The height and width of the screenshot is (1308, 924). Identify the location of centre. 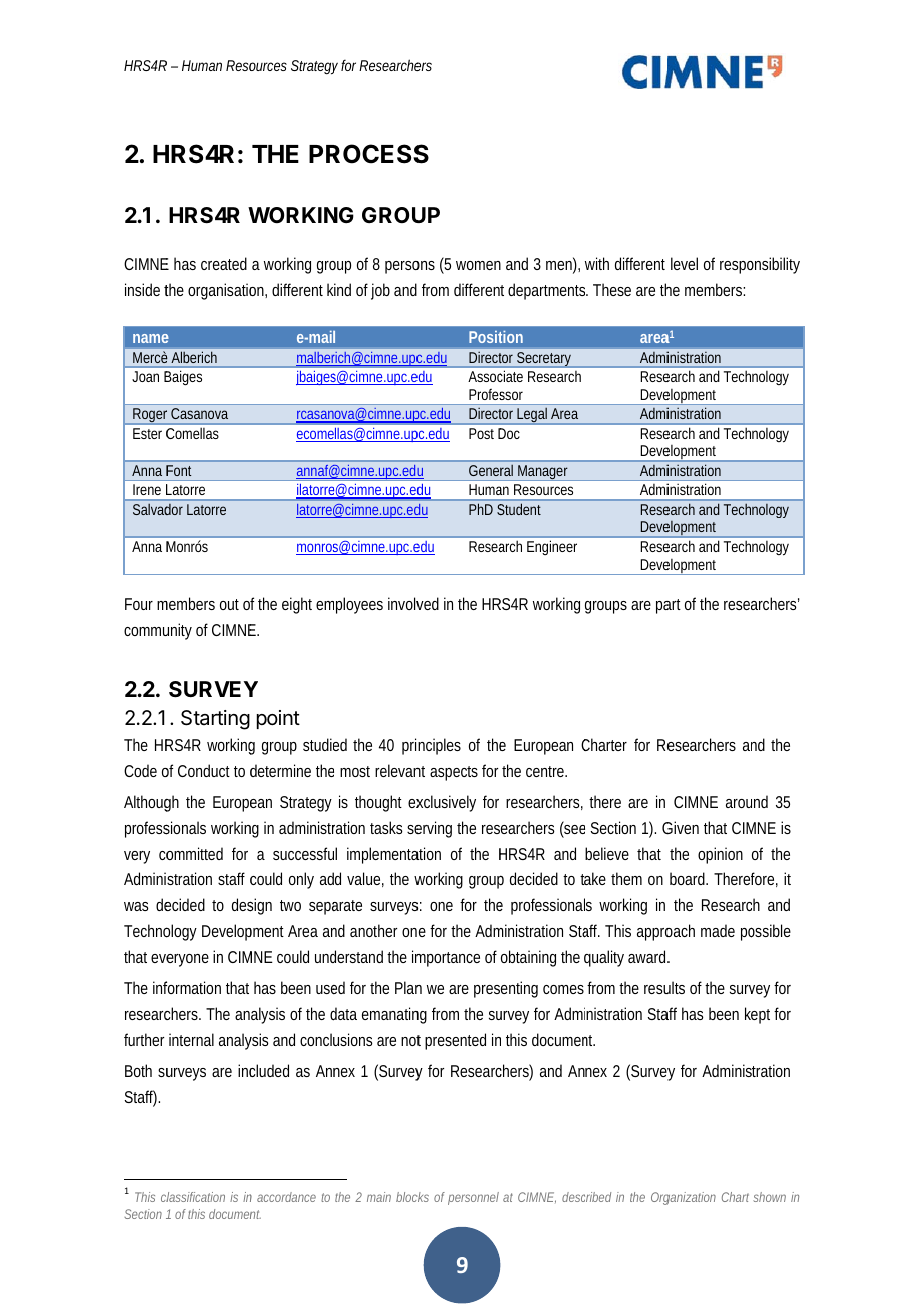
(546, 771).
